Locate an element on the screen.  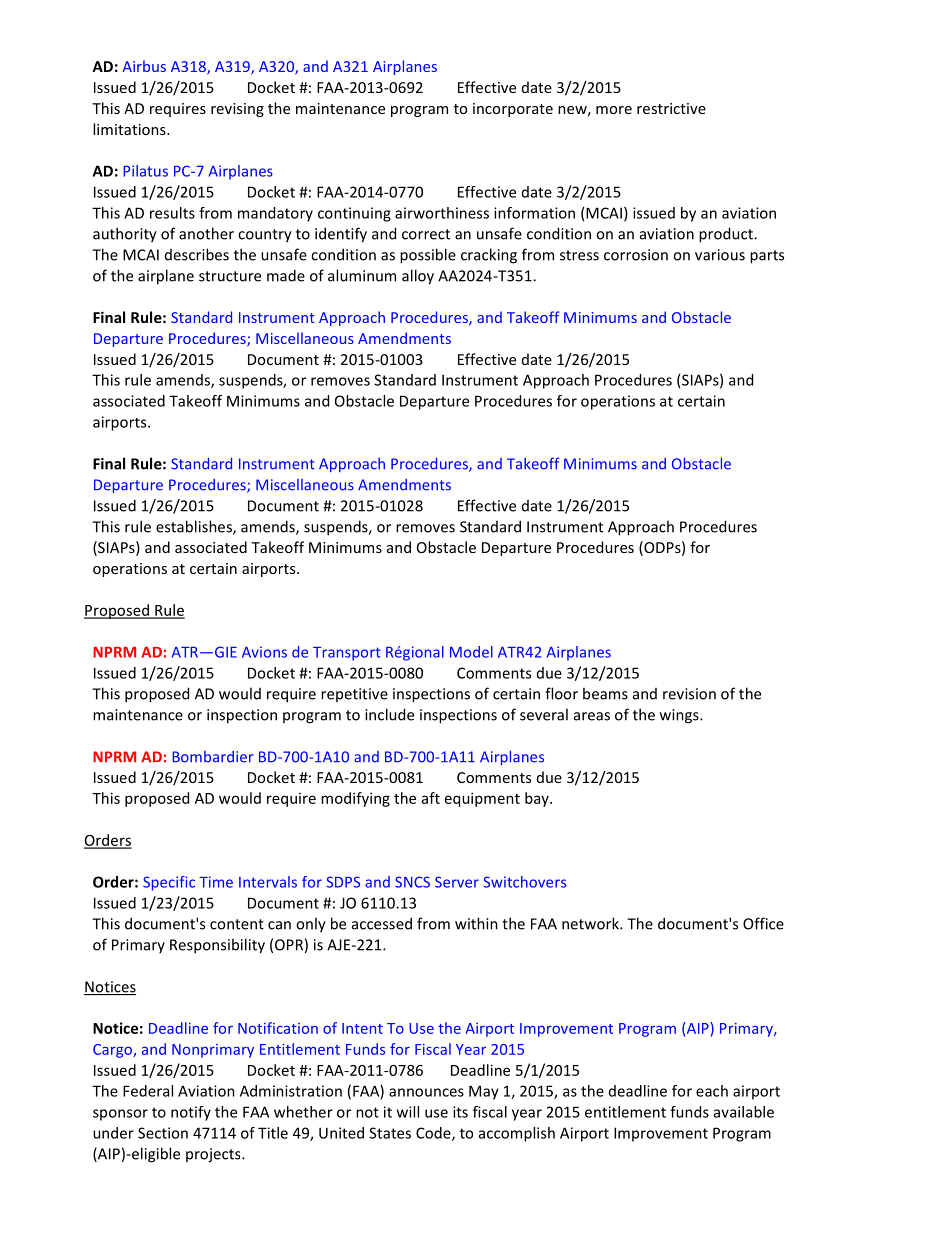
Office is located at coordinates (763, 923).
